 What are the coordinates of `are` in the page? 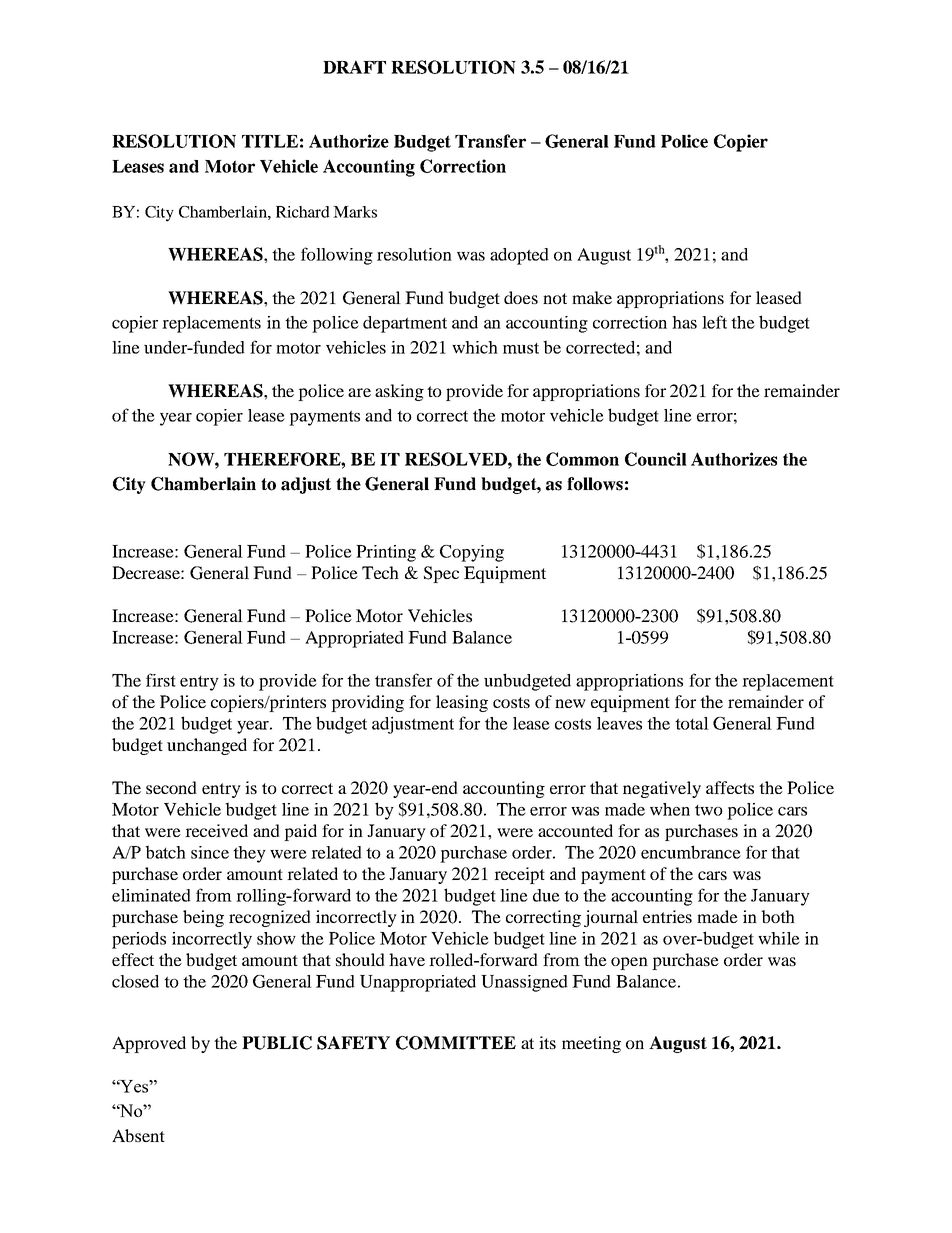 It's located at (359, 392).
